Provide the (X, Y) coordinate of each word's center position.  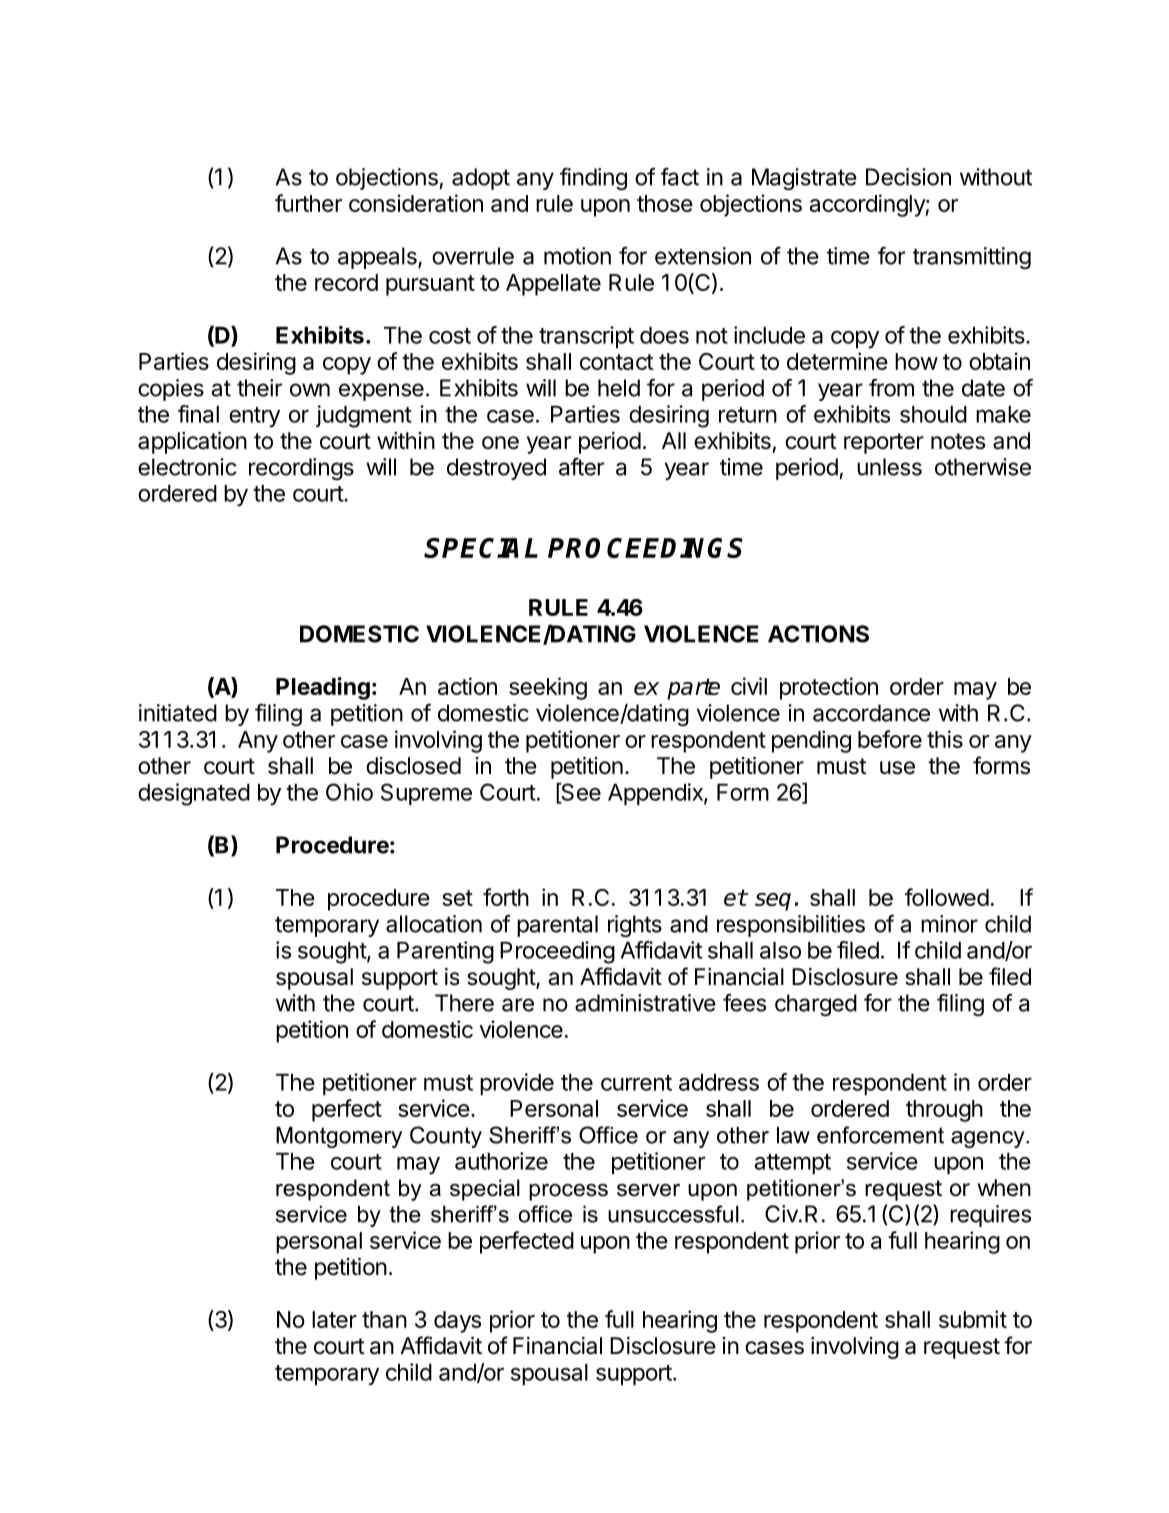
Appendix (656, 794)
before (890, 739)
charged (816, 1005)
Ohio (349, 792)
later (334, 1319)
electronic (187, 467)
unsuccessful (673, 1214)
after (581, 467)
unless (889, 467)
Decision (908, 177)
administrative (645, 1003)
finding (593, 179)
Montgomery (339, 1137)
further (308, 203)
